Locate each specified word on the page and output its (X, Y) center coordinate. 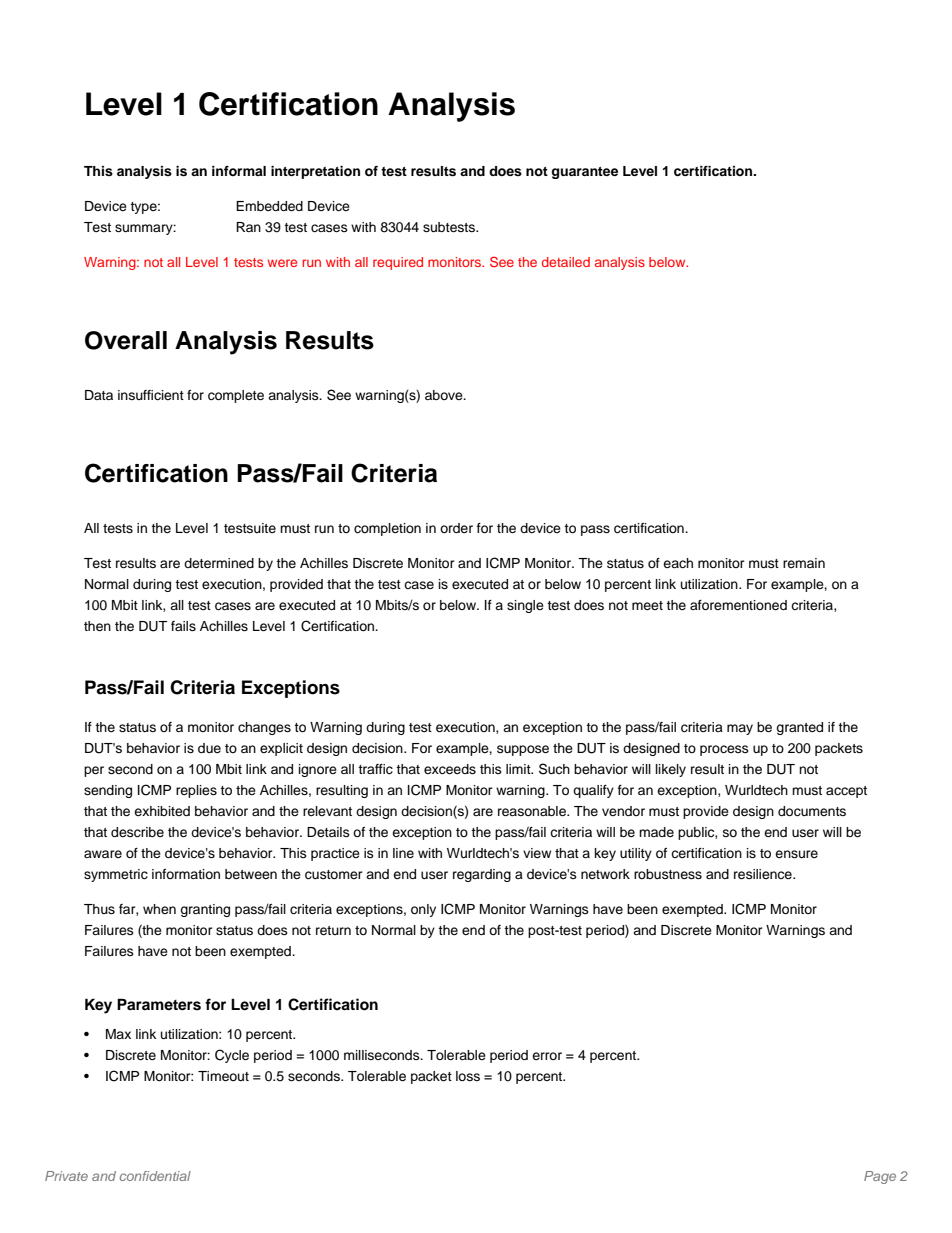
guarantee (584, 173)
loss (468, 1076)
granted (799, 728)
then (97, 626)
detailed (566, 262)
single (525, 606)
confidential (155, 1176)
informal (239, 171)
